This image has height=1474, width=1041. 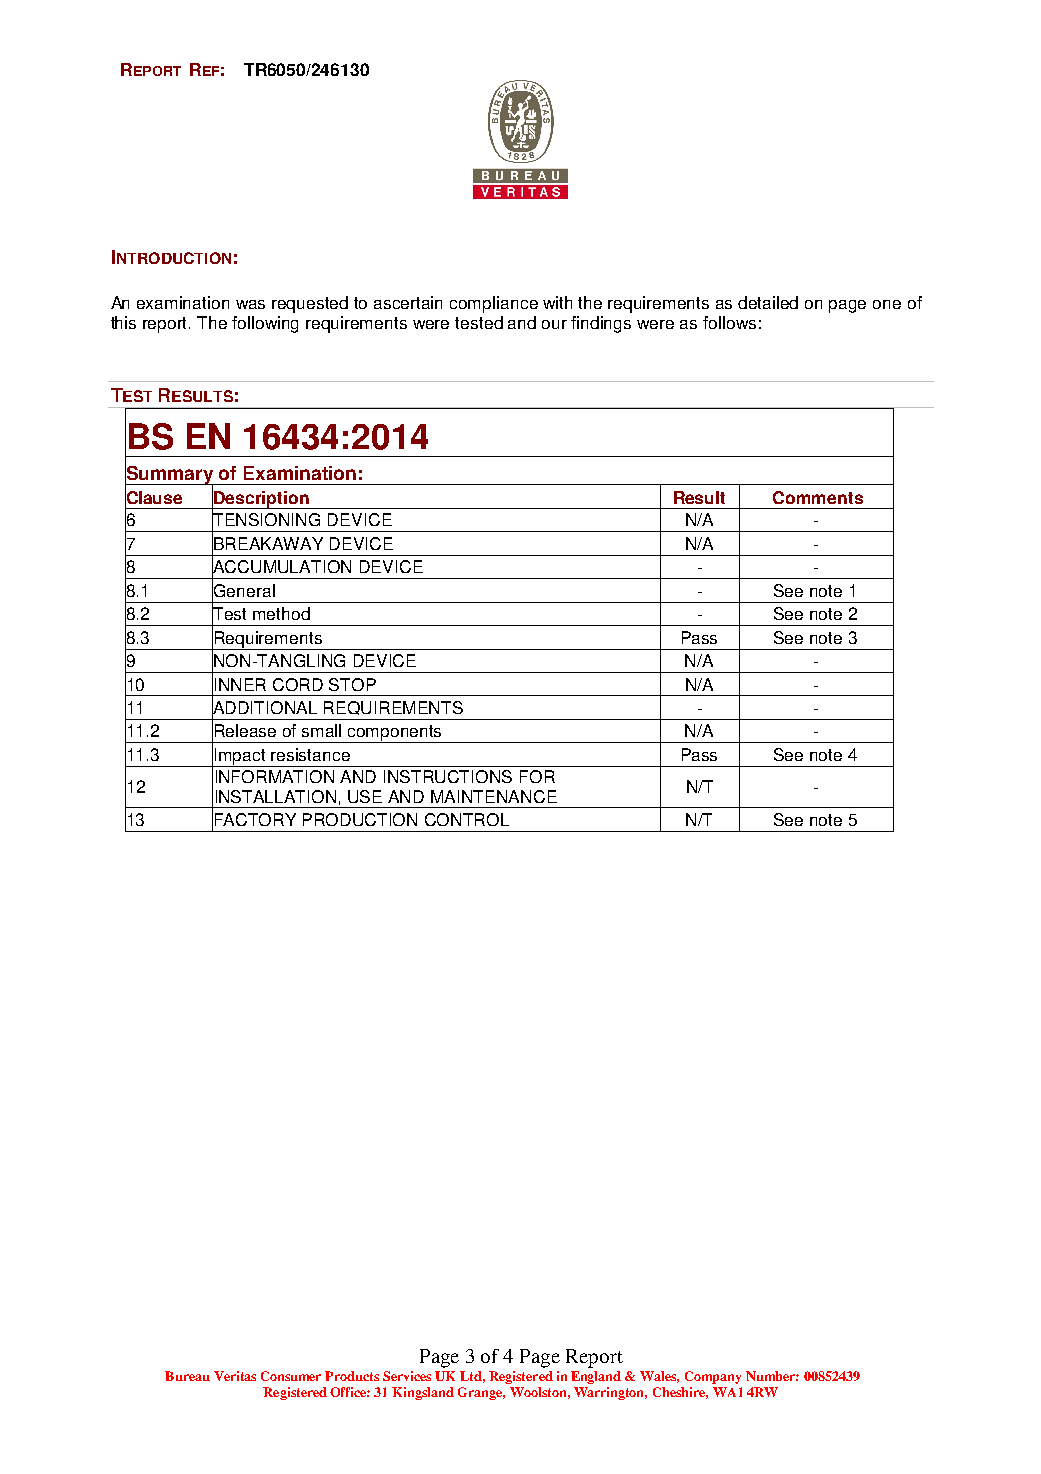 What do you see at coordinates (467, 819) in the image?
I see `CONTROL` at bounding box center [467, 819].
